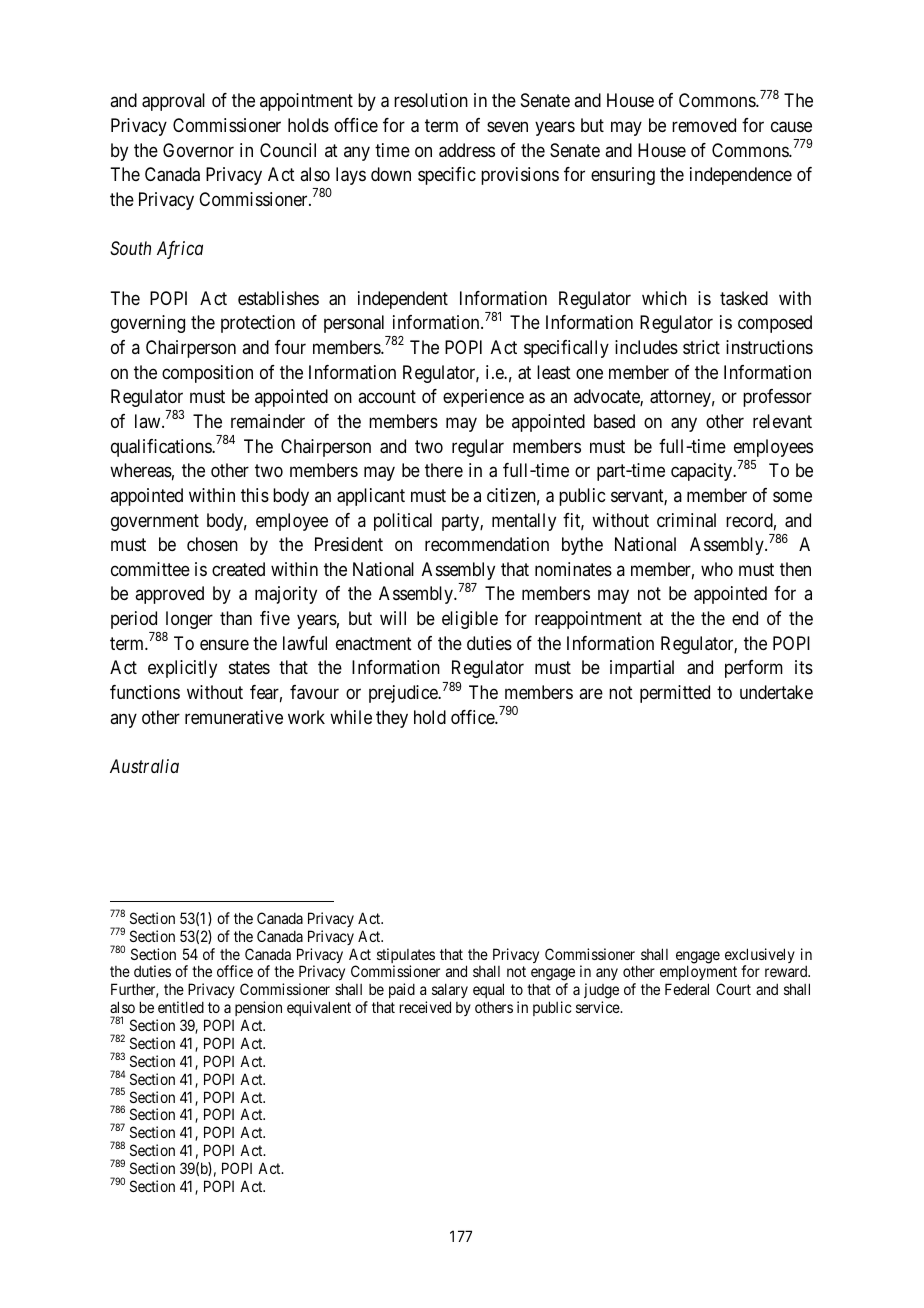  Describe the element at coordinates (704, 125) in the page. I see `removed` at that location.
